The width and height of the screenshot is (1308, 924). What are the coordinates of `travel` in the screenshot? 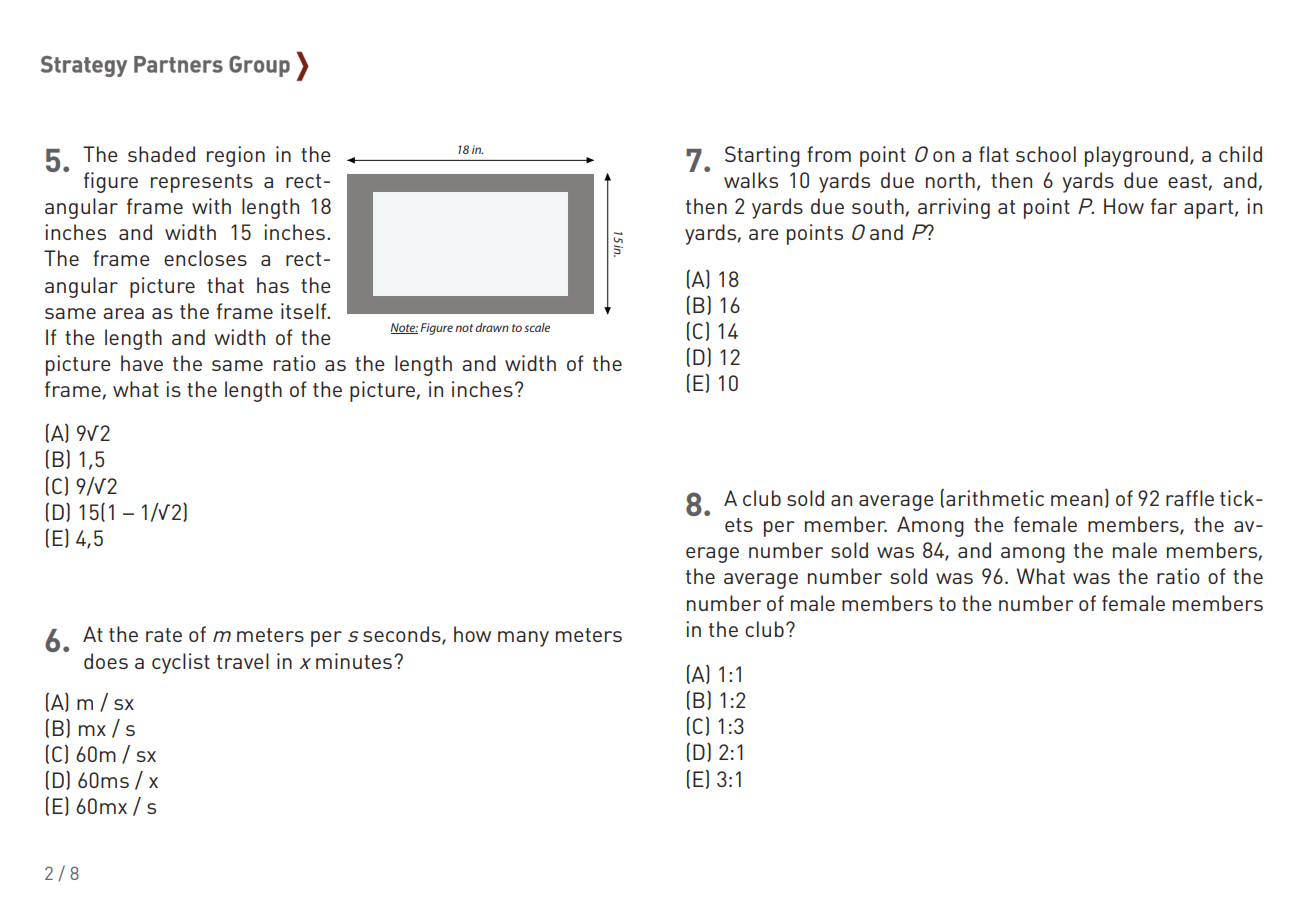 It's located at (243, 661).
